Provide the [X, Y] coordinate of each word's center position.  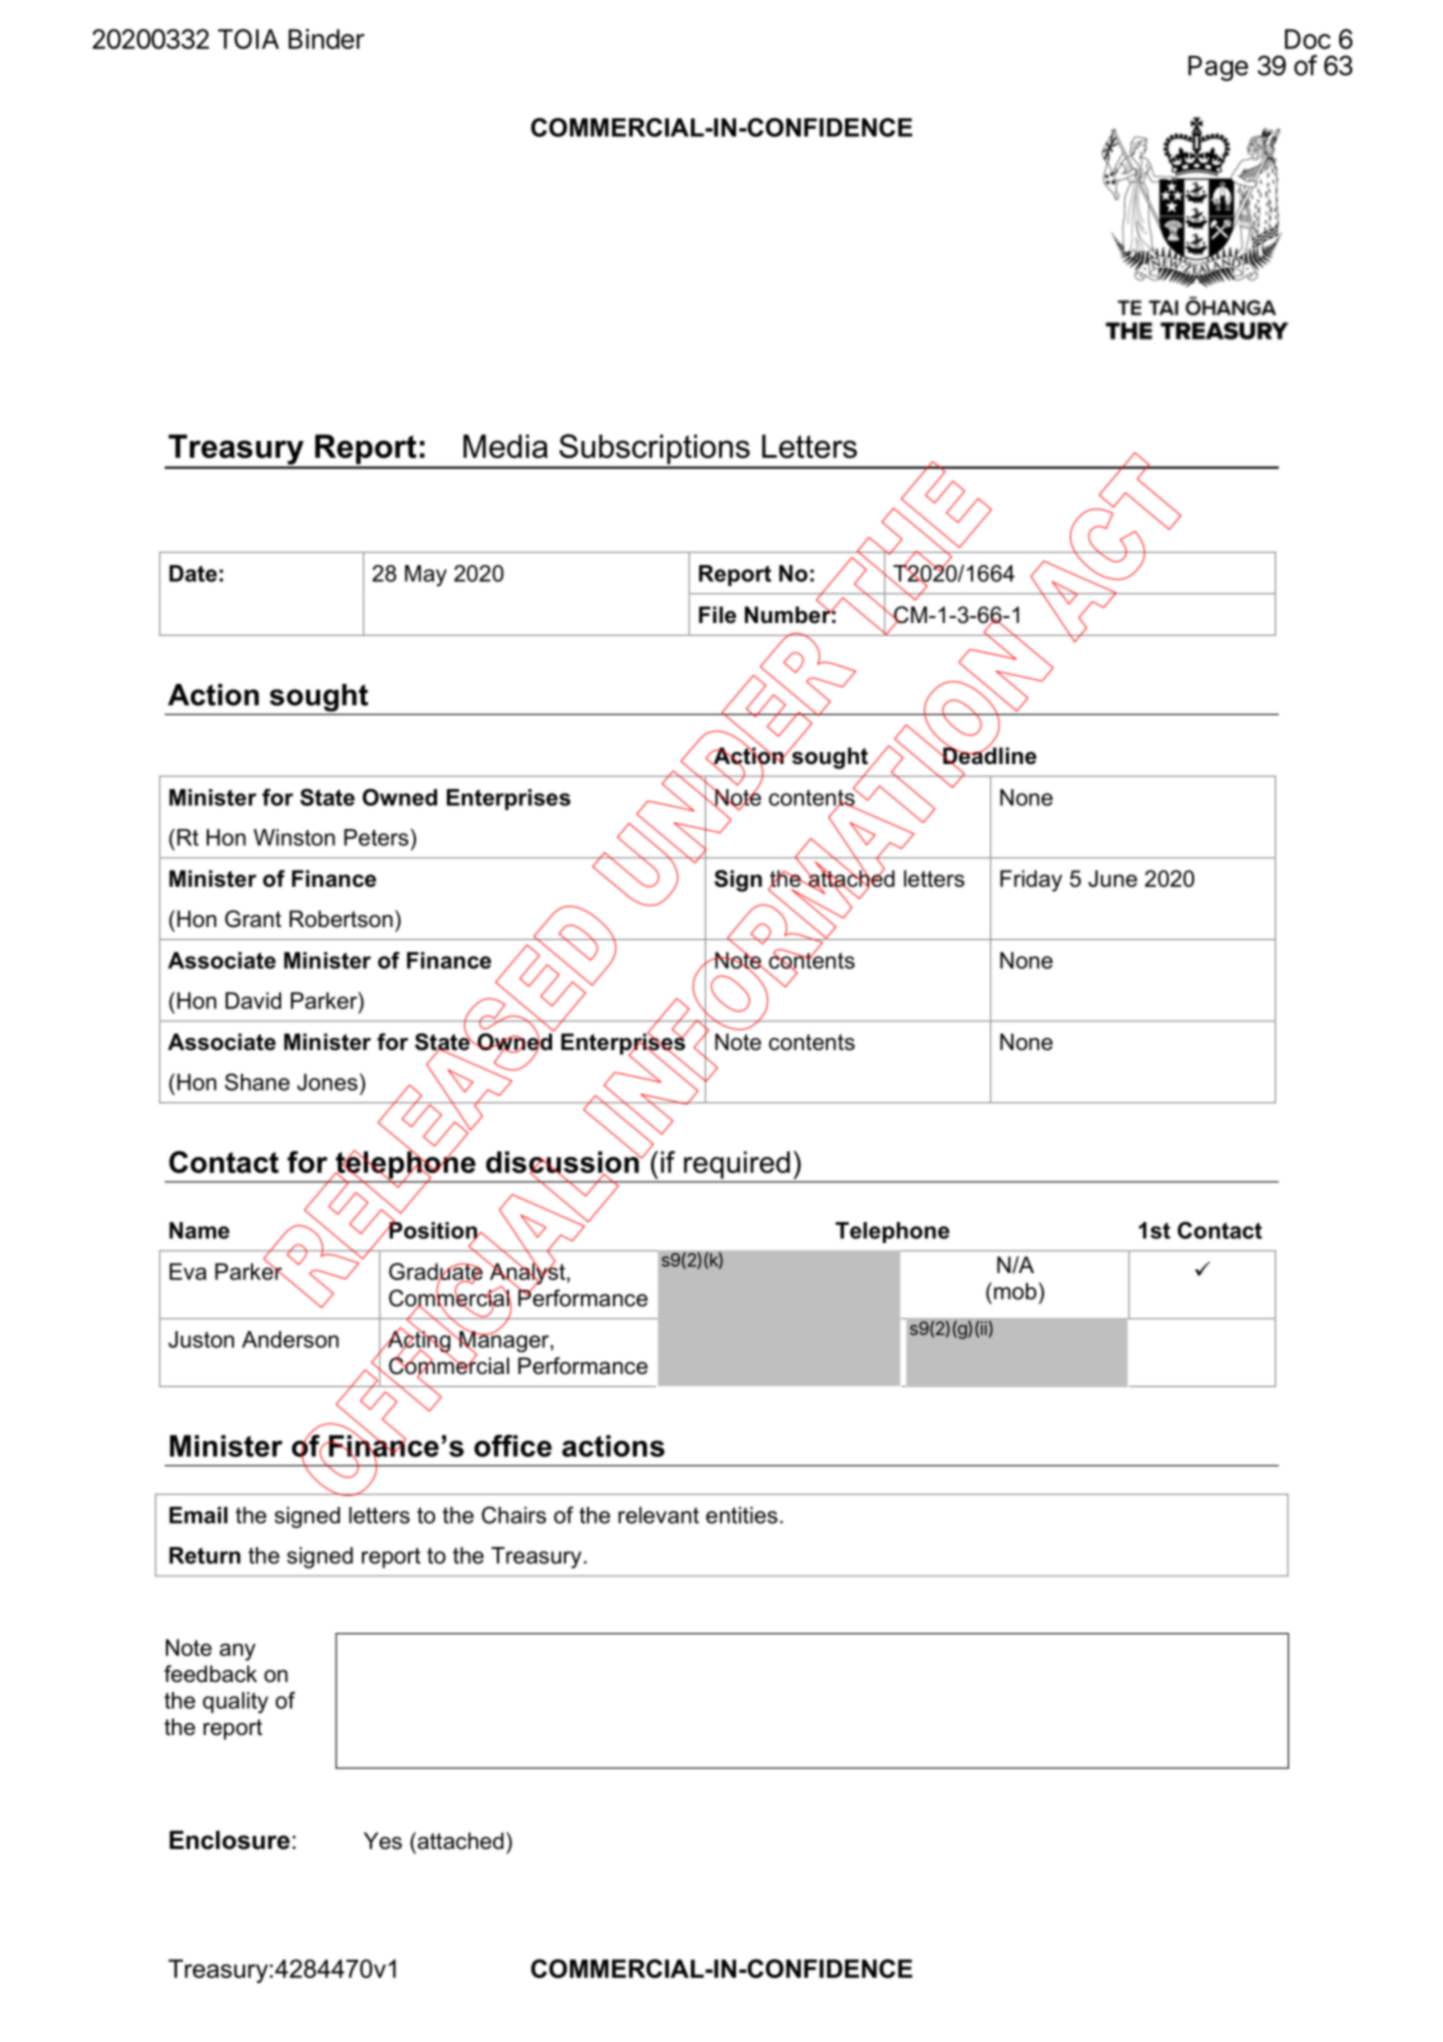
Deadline [989, 756]
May [426, 576]
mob [1015, 1291]
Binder [326, 38]
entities [742, 1515]
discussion [563, 1162]
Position [433, 1230]
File [717, 615]
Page [1218, 68]
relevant [658, 1515]
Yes [383, 1841]
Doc [1308, 39]
